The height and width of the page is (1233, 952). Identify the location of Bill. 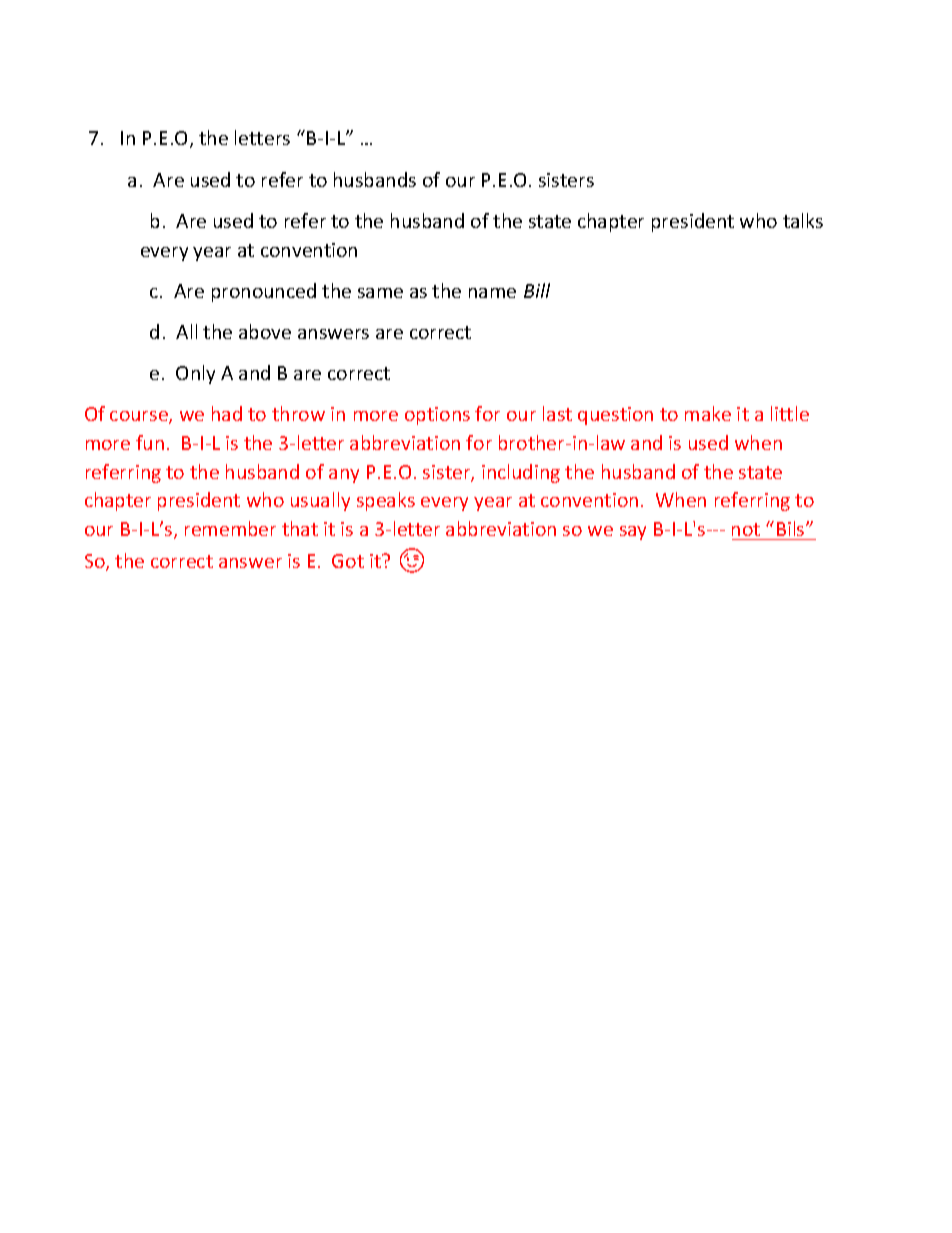
(537, 290).
